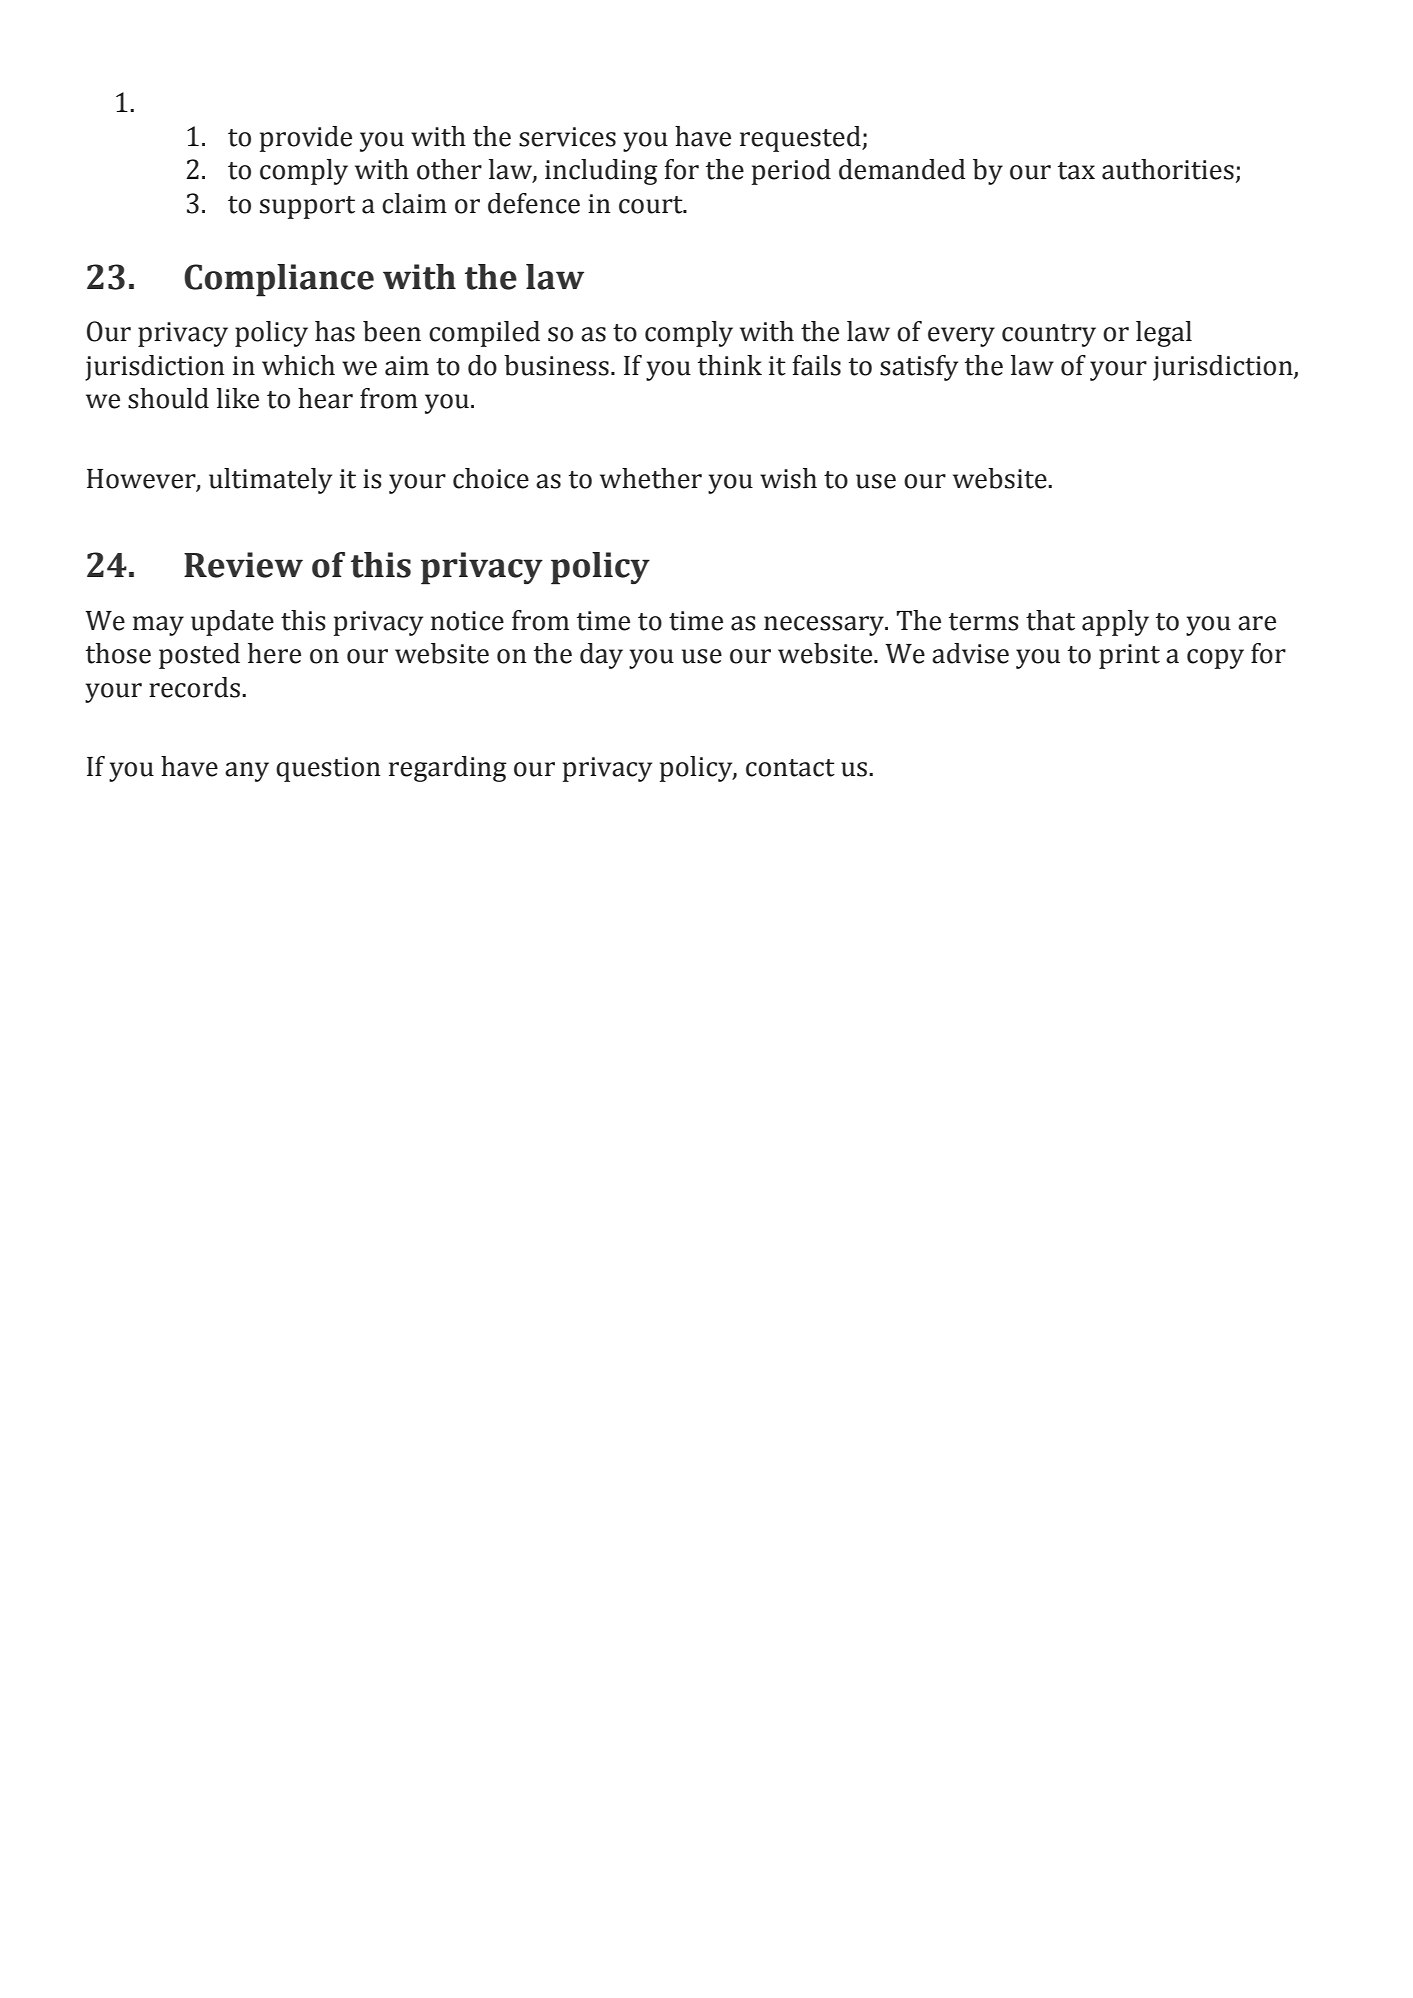 The image size is (1413, 1998). Describe the element at coordinates (601, 172) in the screenshot. I see `including` at that location.
